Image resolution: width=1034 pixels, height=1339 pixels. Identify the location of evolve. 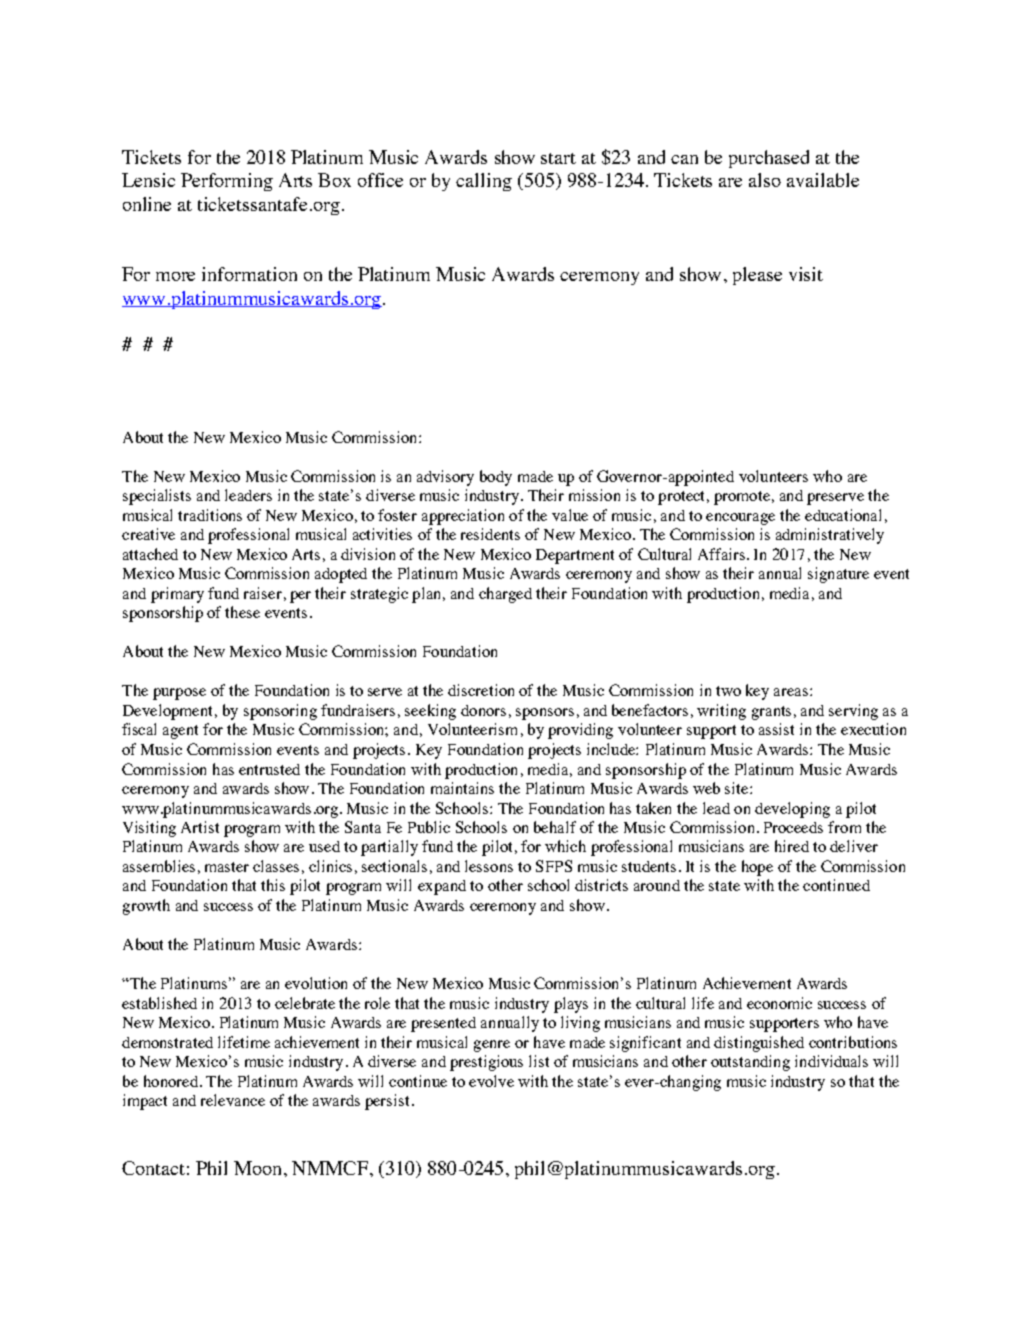
(491, 1081).
